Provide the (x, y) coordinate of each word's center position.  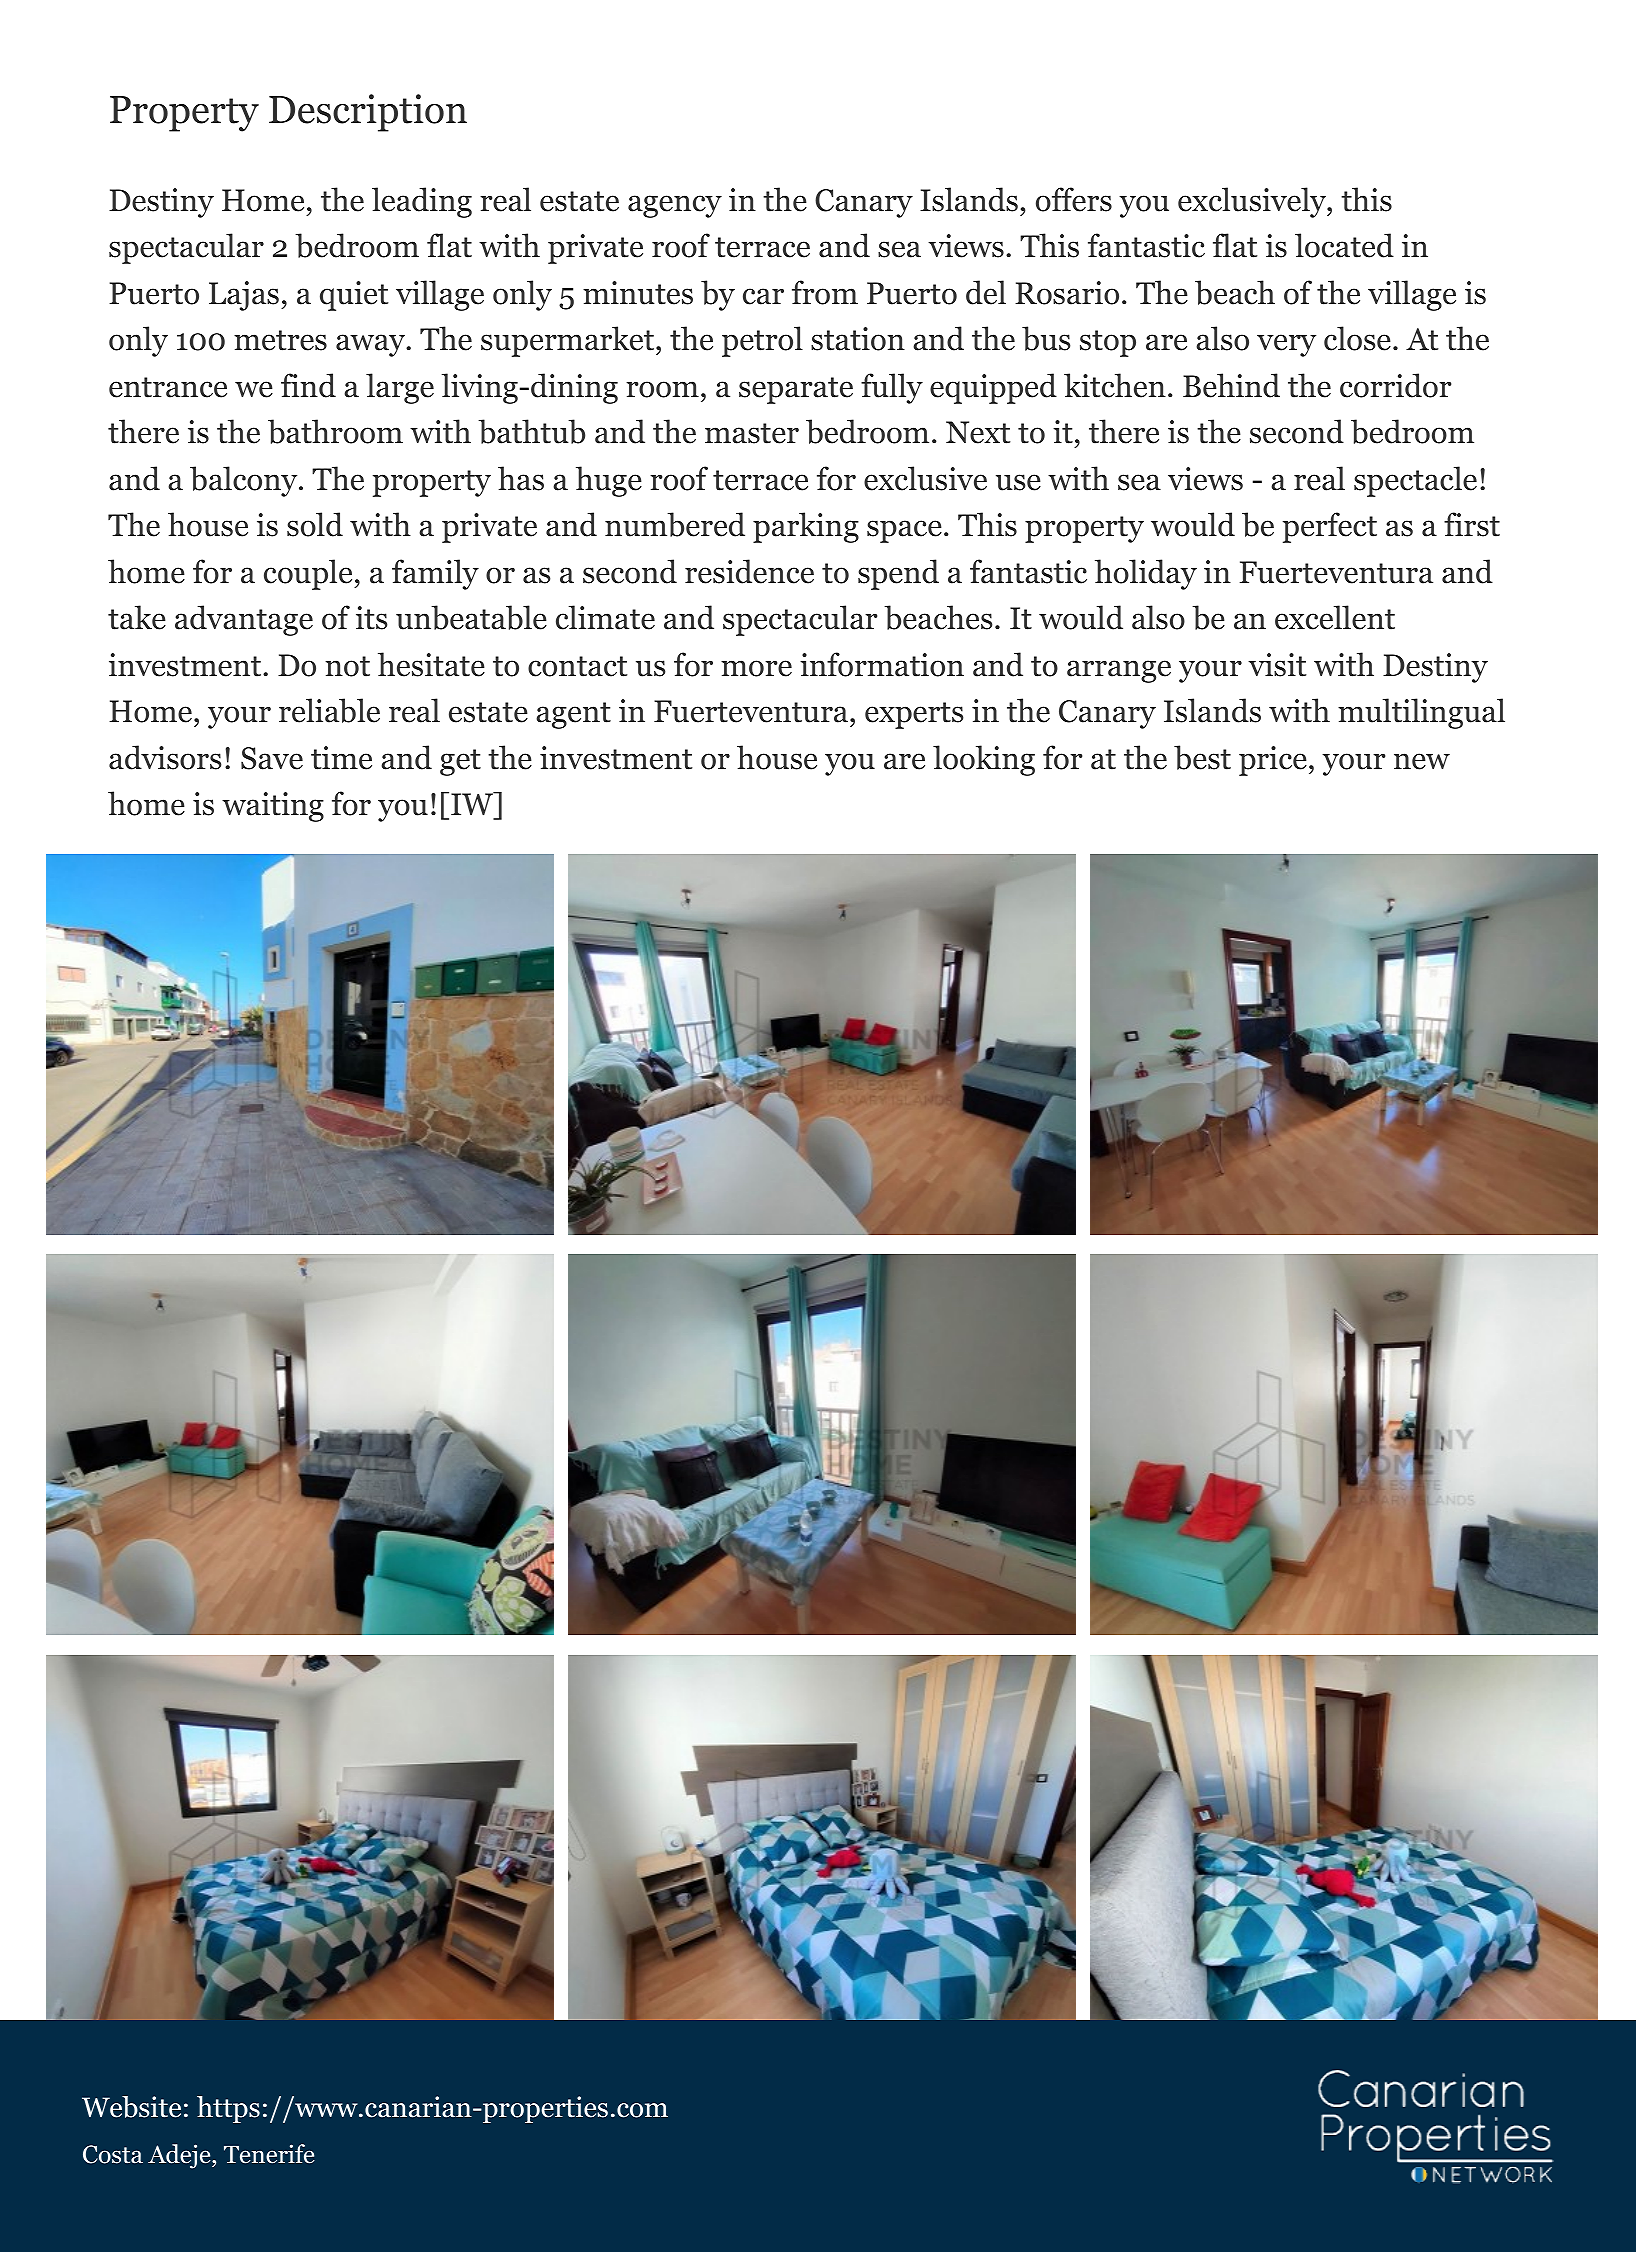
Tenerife (269, 2154)
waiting (273, 807)
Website (131, 2107)
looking (984, 760)
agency (675, 206)
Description (368, 113)
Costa (113, 2154)
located (1344, 245)
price (1273, 761)
